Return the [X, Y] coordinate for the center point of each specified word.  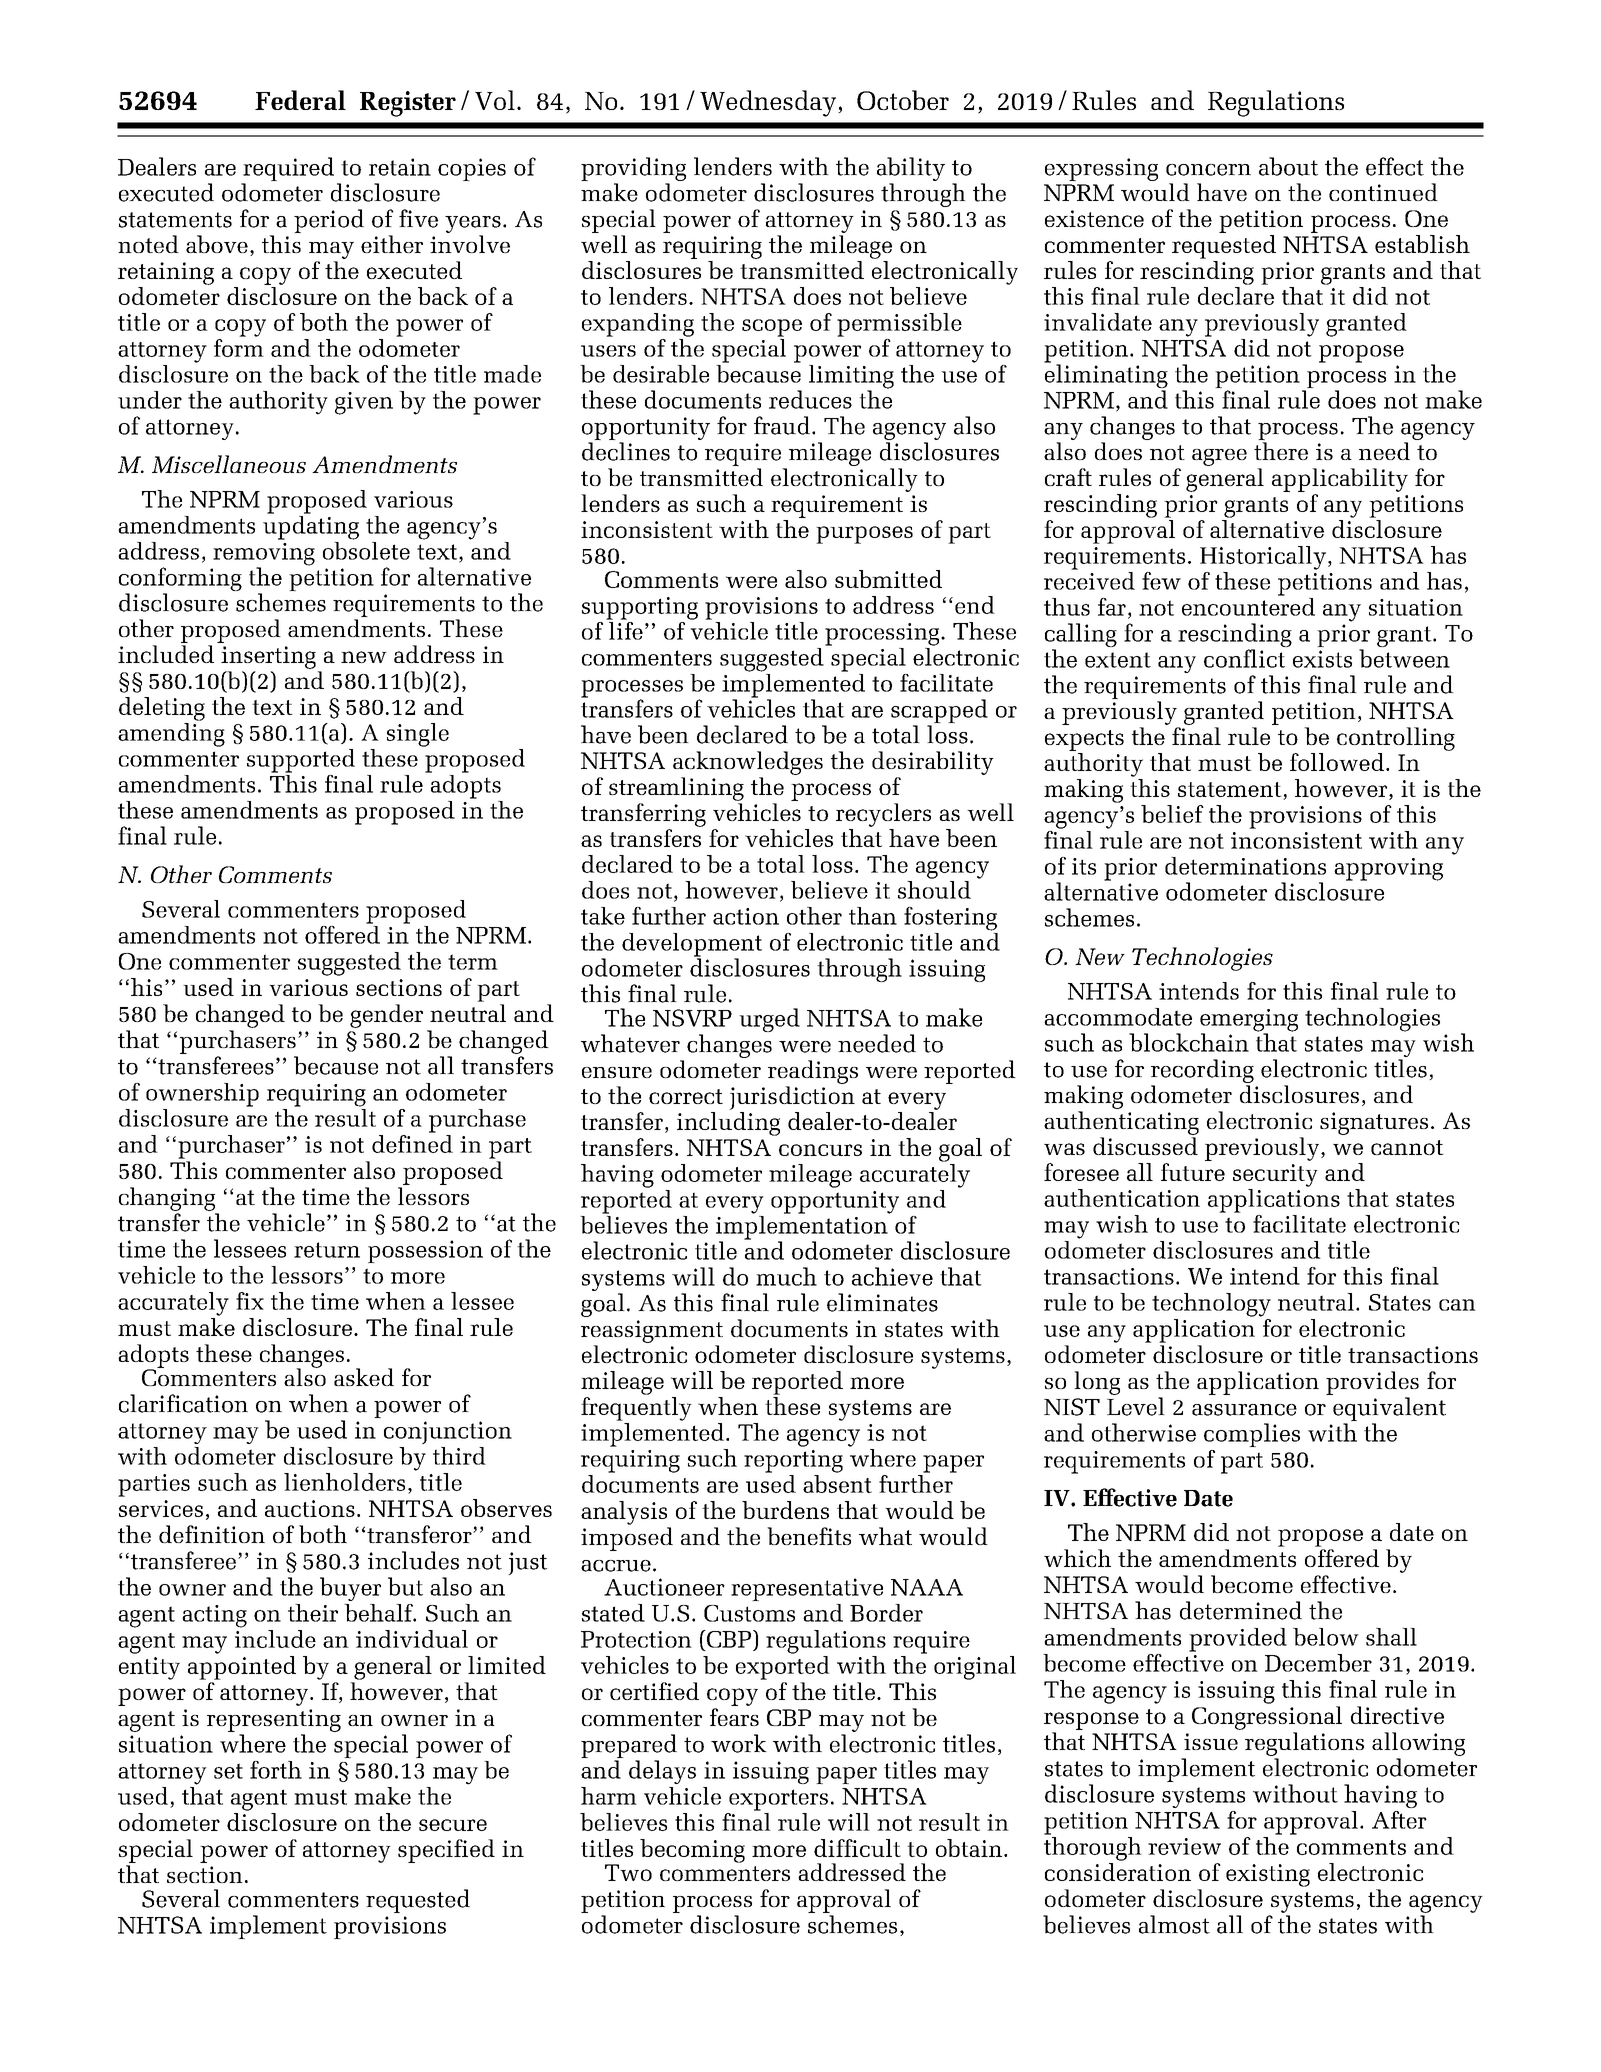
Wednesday [768, 103]
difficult [857, 1848]
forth [276, 1770]
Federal [300, 100]
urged [769, 1020]
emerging [1249, 1021]
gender [386, 1016]
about [1288, 166]
